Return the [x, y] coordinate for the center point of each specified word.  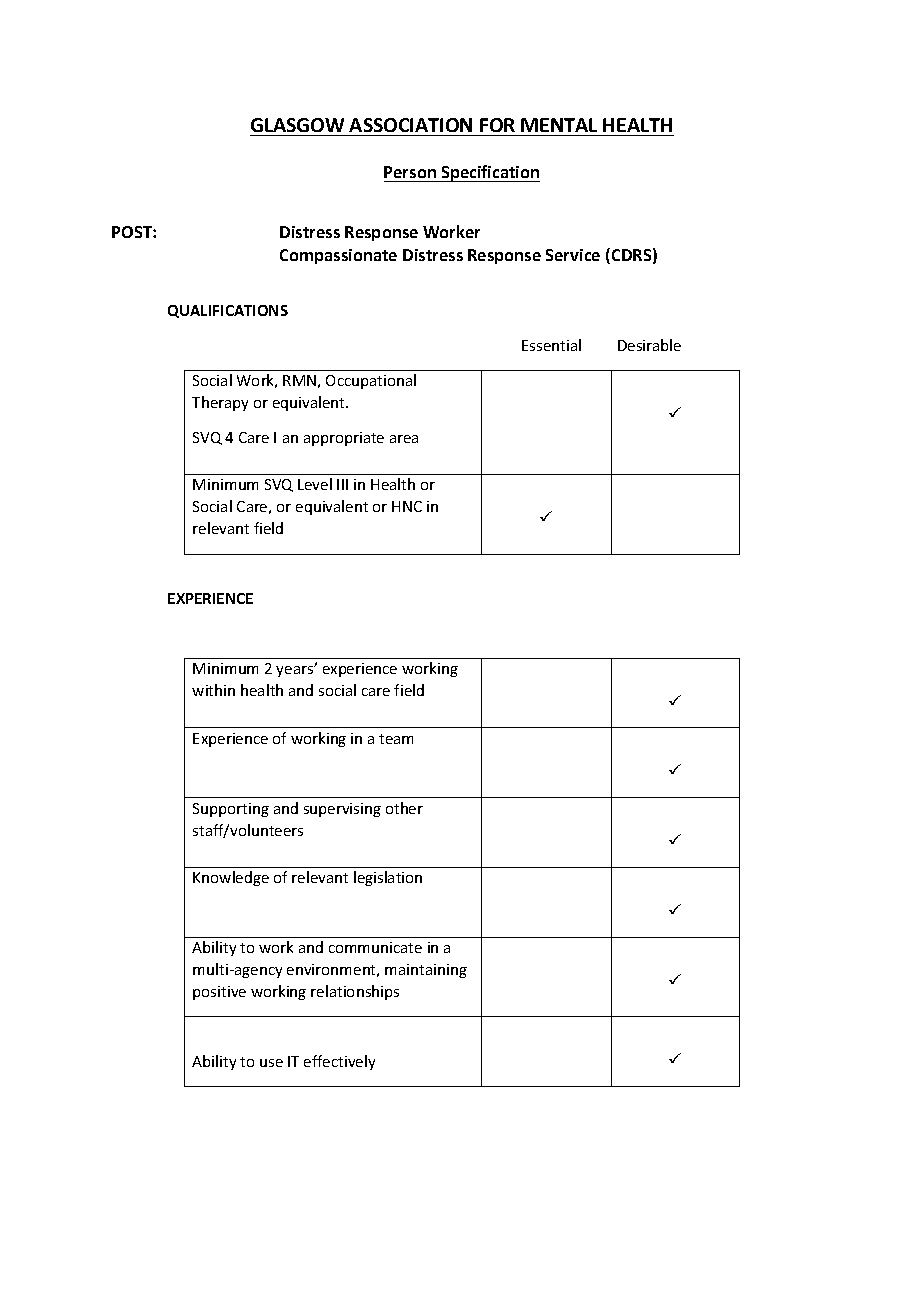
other [404, 808]
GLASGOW [297, 125]
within [213, 690]
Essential [551, 345]
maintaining [426, 971]
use [271, 1063]
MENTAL [559, 125]
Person [410, 172]
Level [315, 484]
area [404, 439]
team [396, 739]
